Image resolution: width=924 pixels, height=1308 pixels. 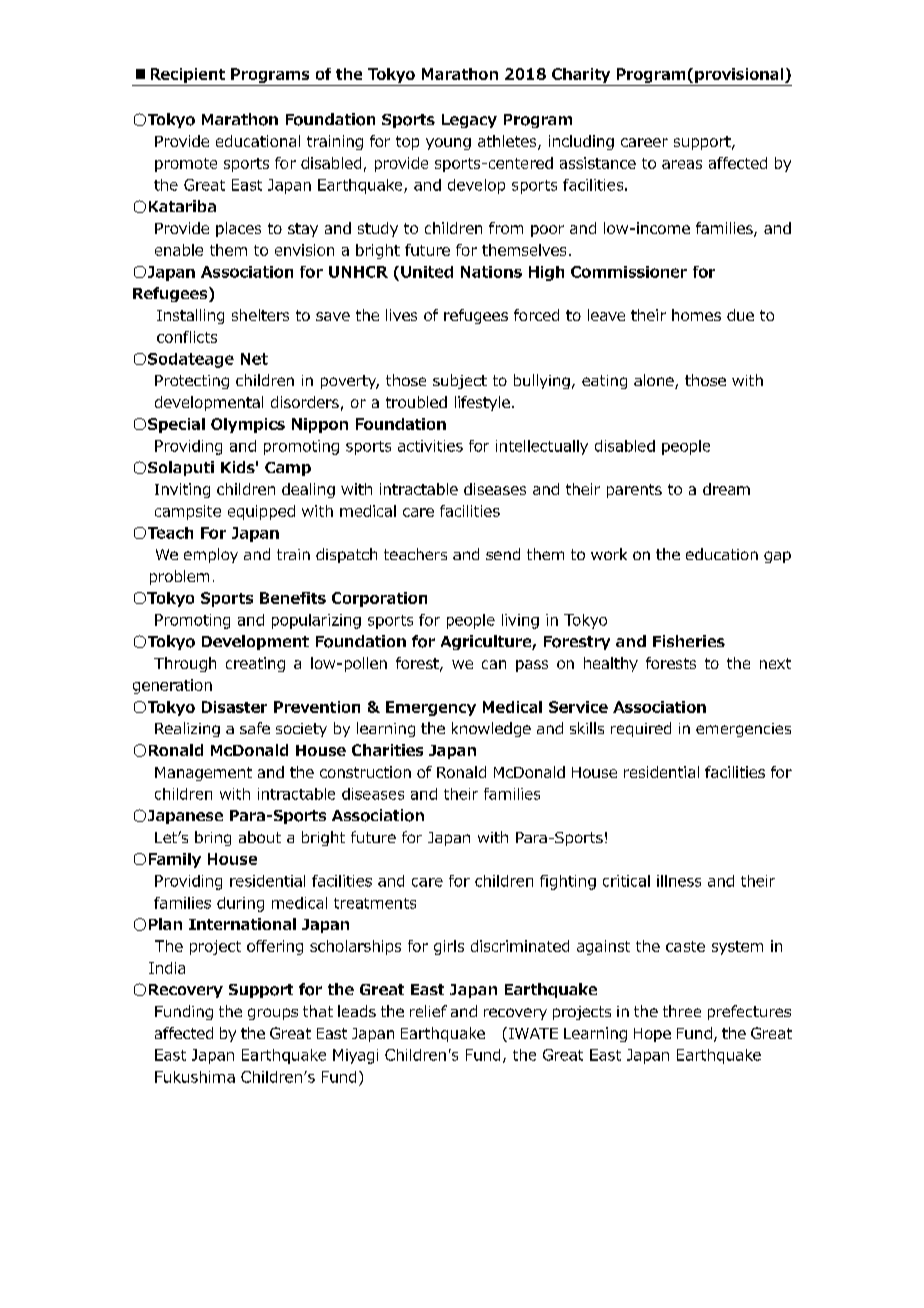 What do you see at coordinates (428, 1011) in the page?
I see `relief` at bounding box center [428, 1011].
